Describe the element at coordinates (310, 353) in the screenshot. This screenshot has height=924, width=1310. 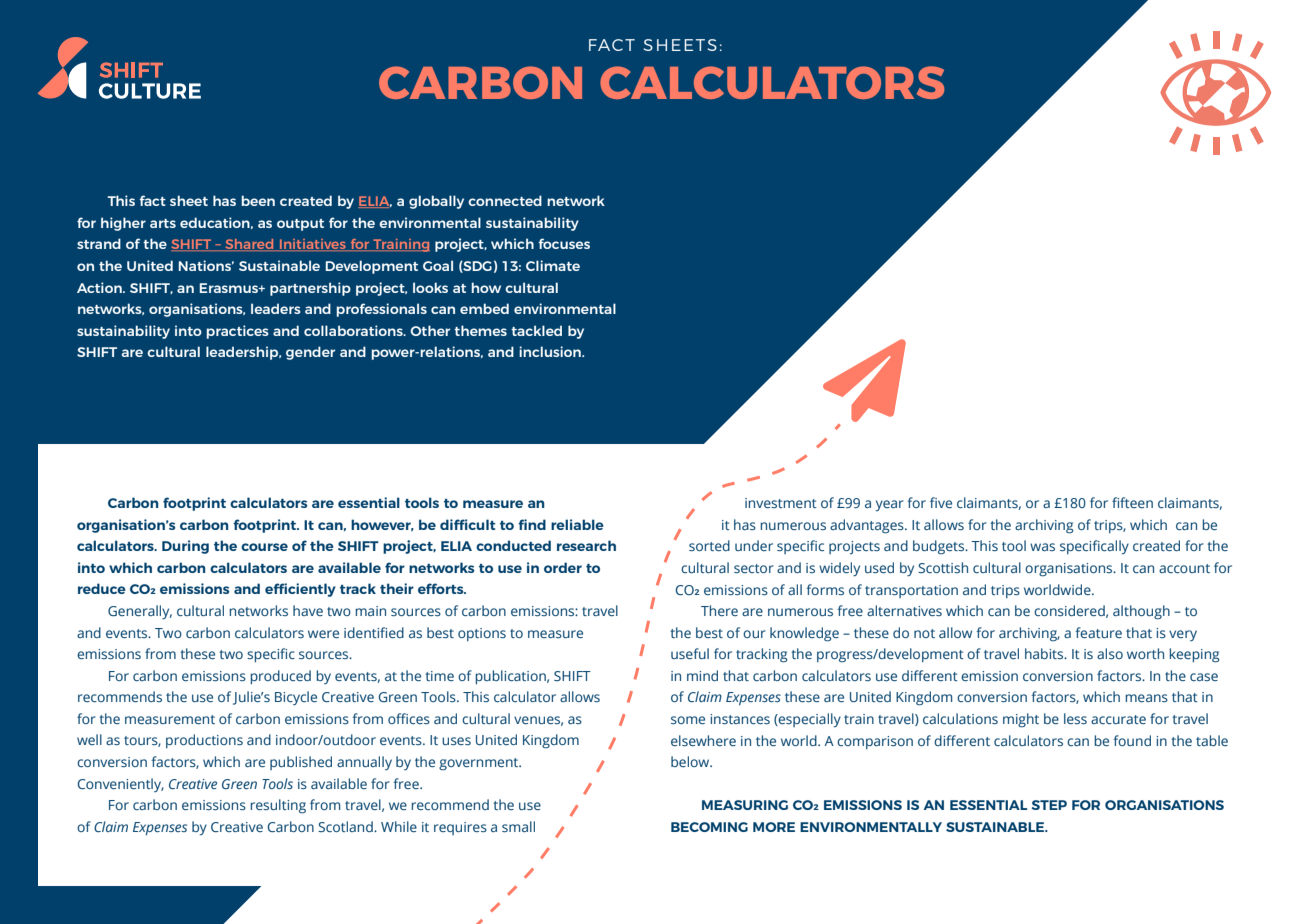
I see `gender` at that location.
